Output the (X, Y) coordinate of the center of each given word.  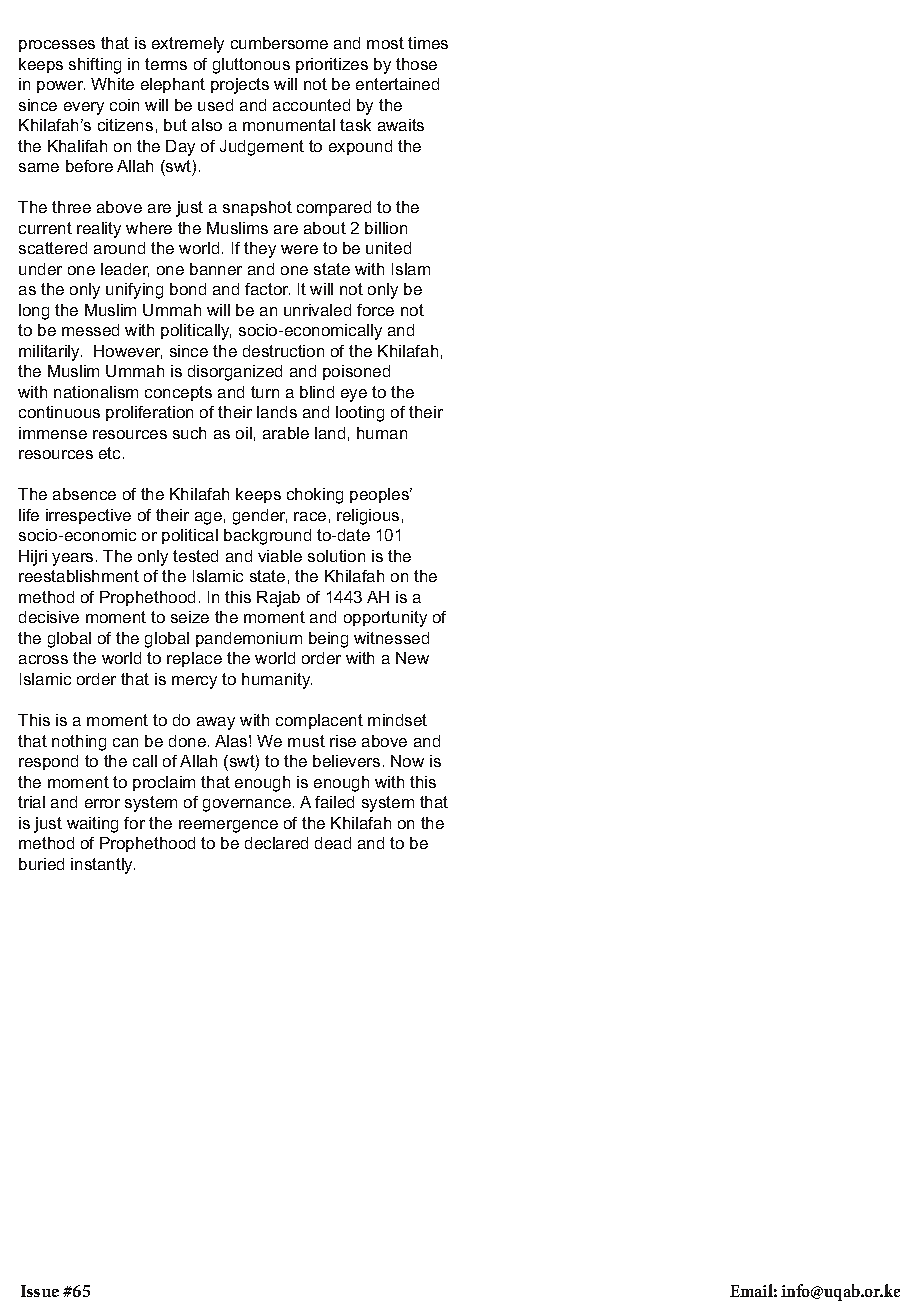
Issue (40, 1291)
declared (276, 843)
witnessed (391, 638)
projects (240, 86)
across (43, 659)
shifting (95, 66)
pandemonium (249, 639)
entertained (397, 84)
